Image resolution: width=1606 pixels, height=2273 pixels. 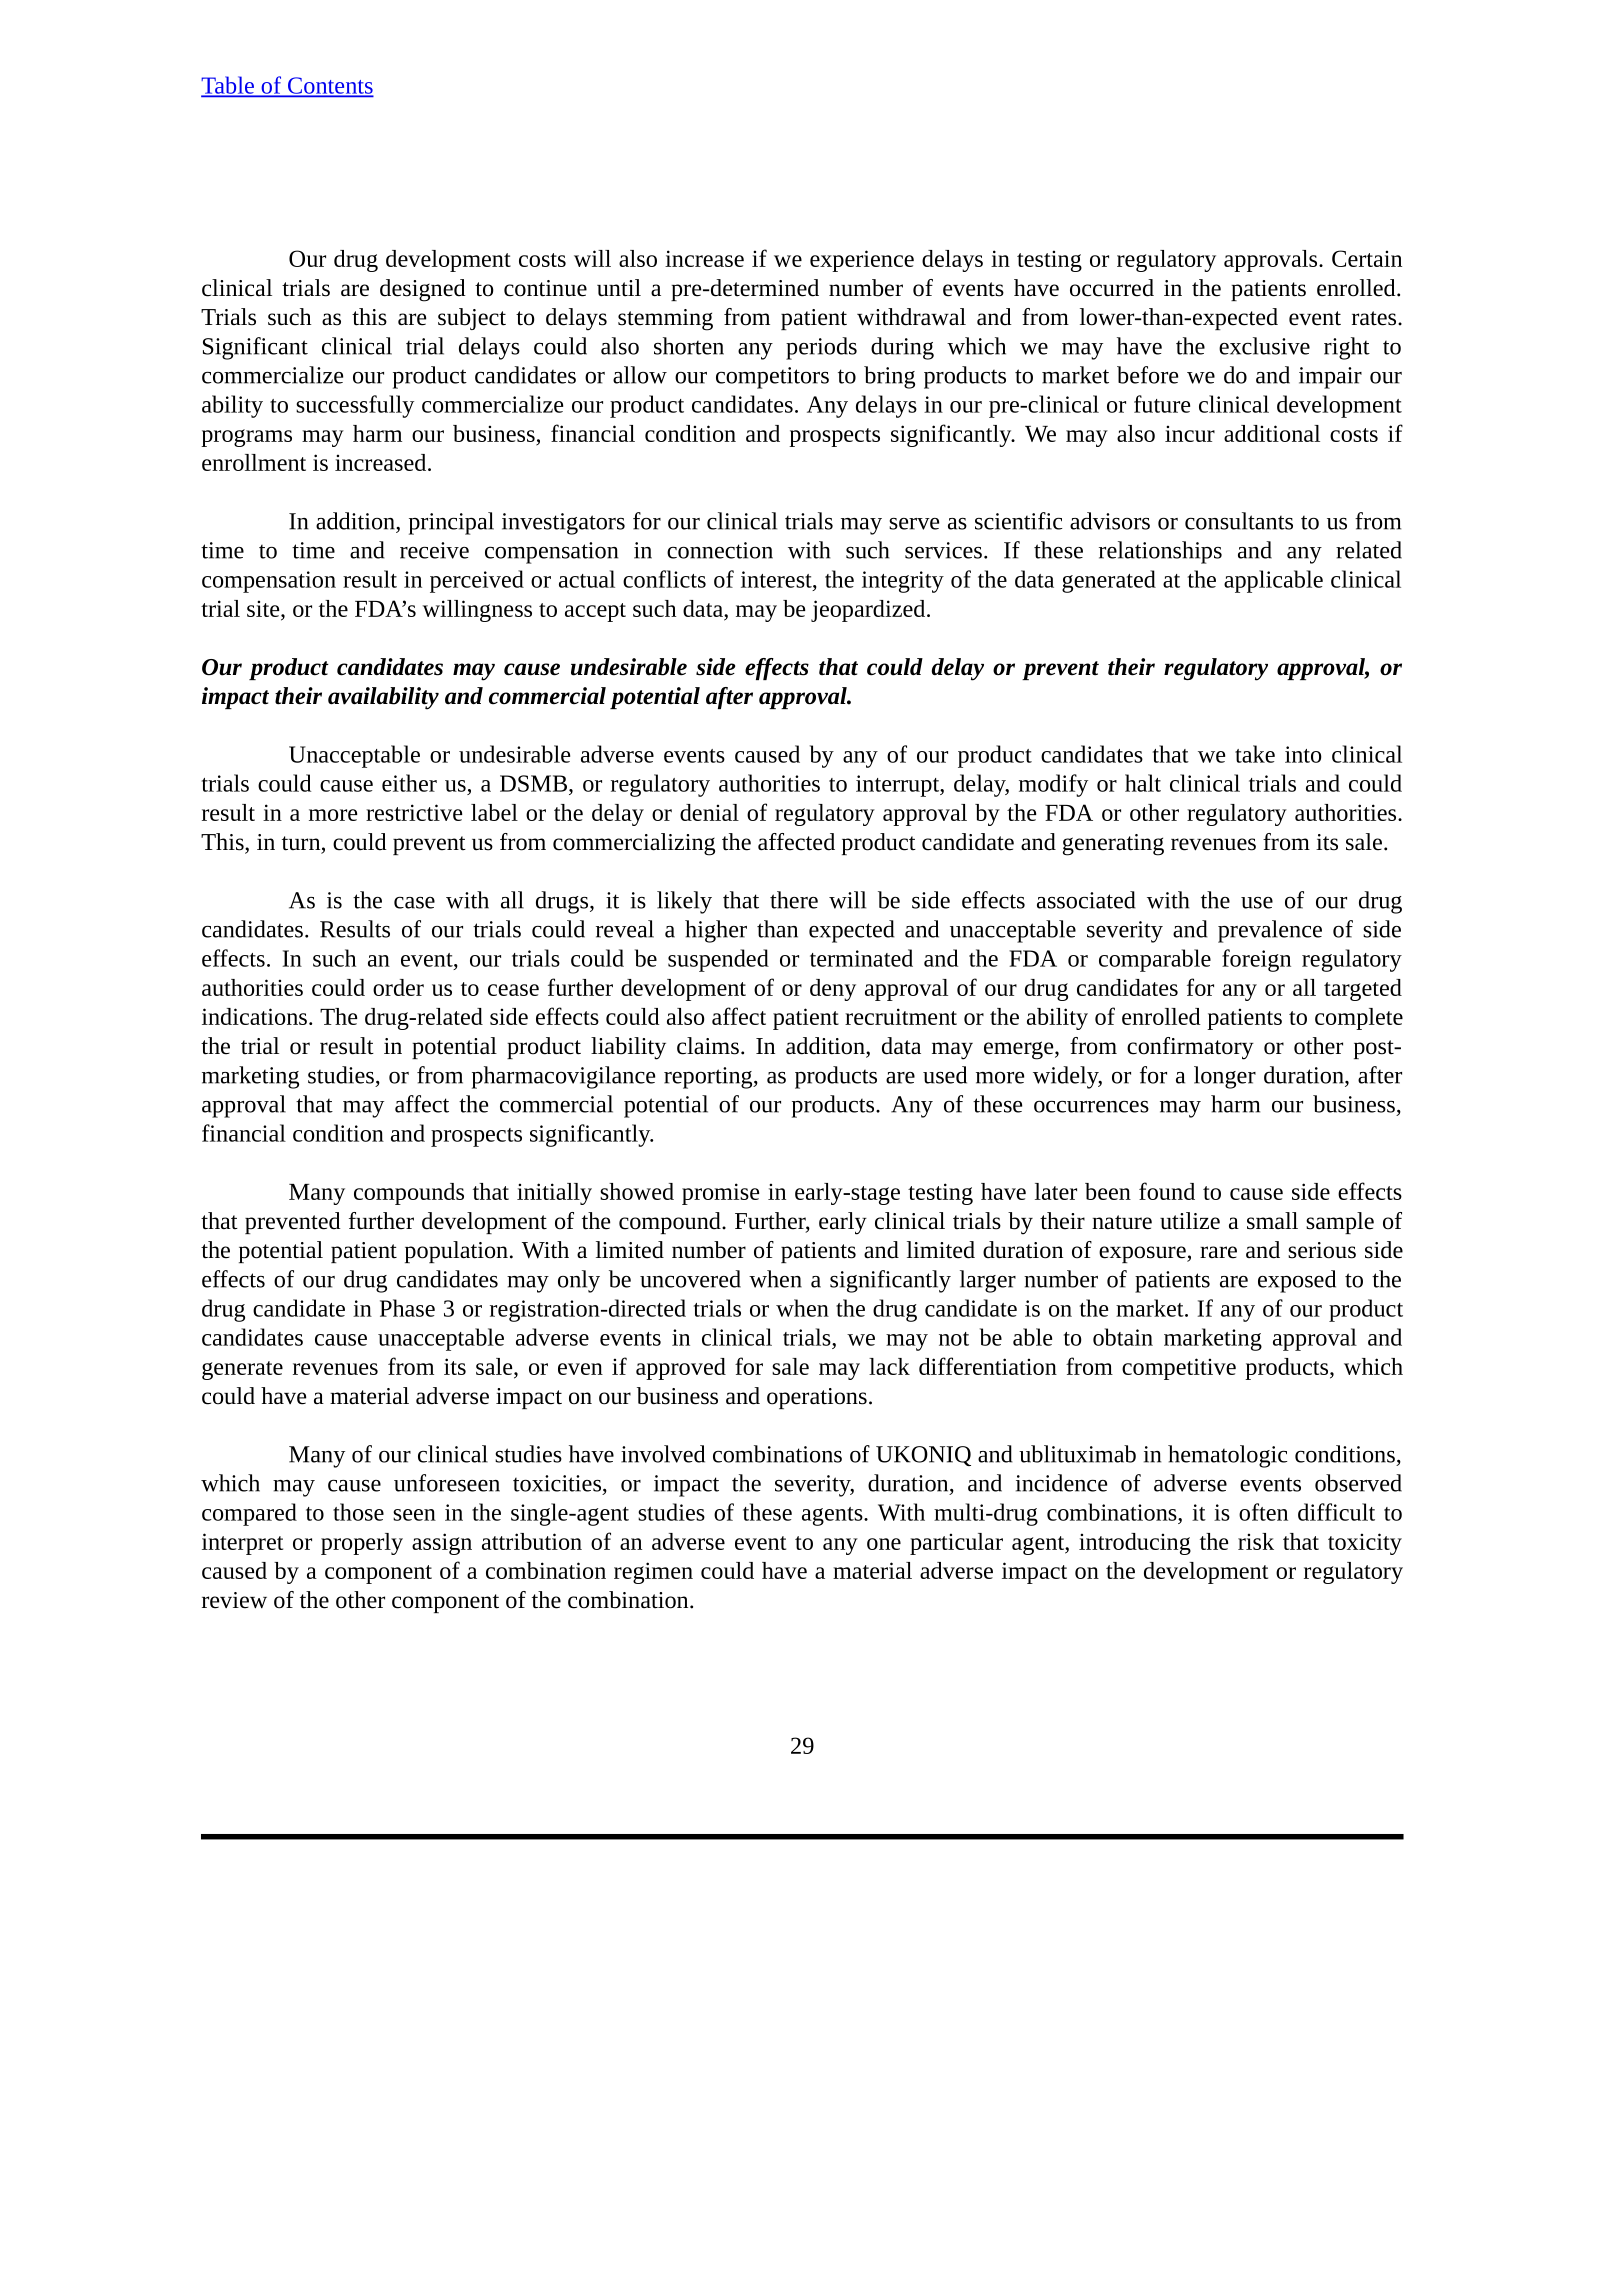 I want to click on reporting, so click(x=709, y=1078).
